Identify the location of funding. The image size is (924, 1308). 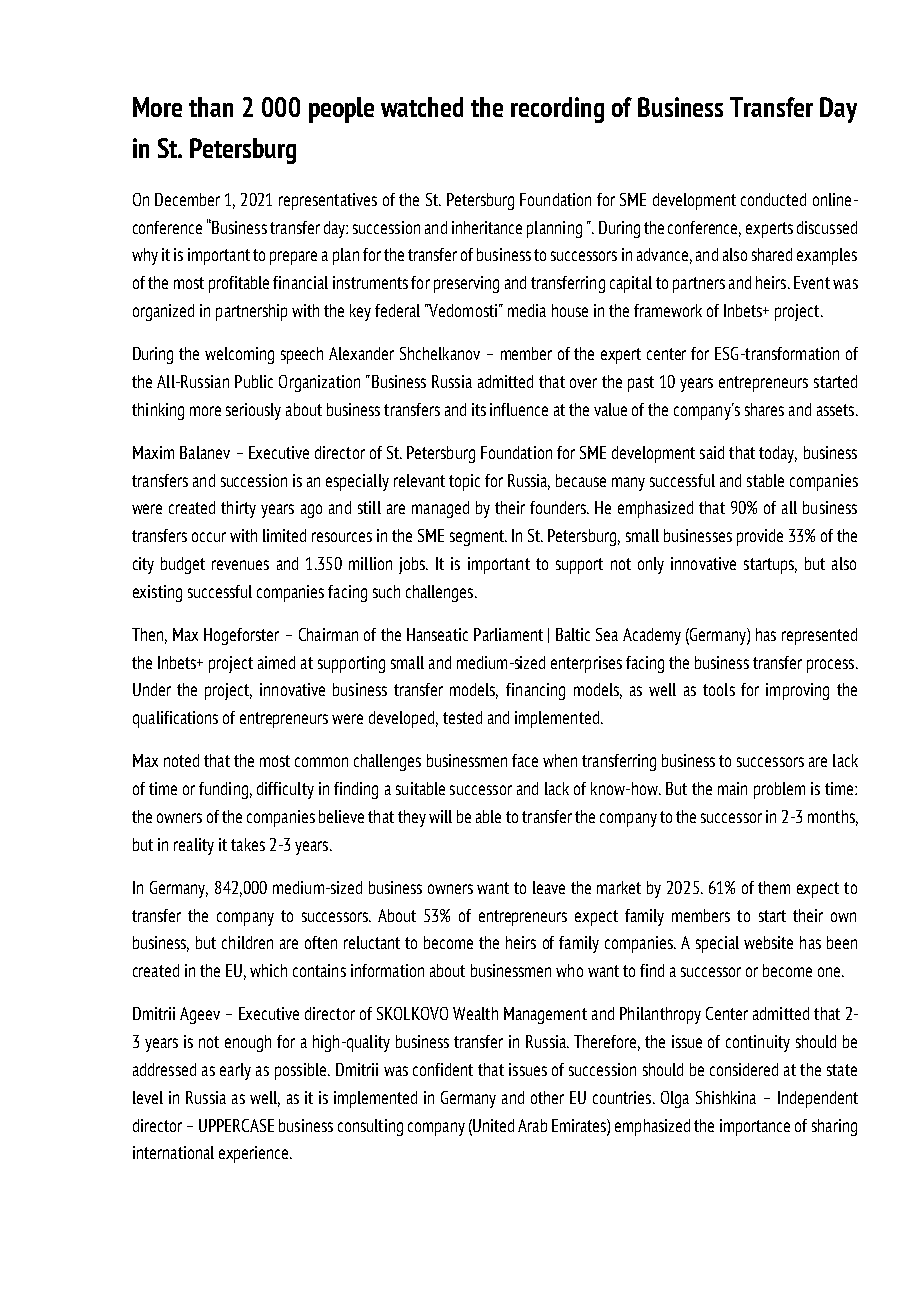
(223, 790).
